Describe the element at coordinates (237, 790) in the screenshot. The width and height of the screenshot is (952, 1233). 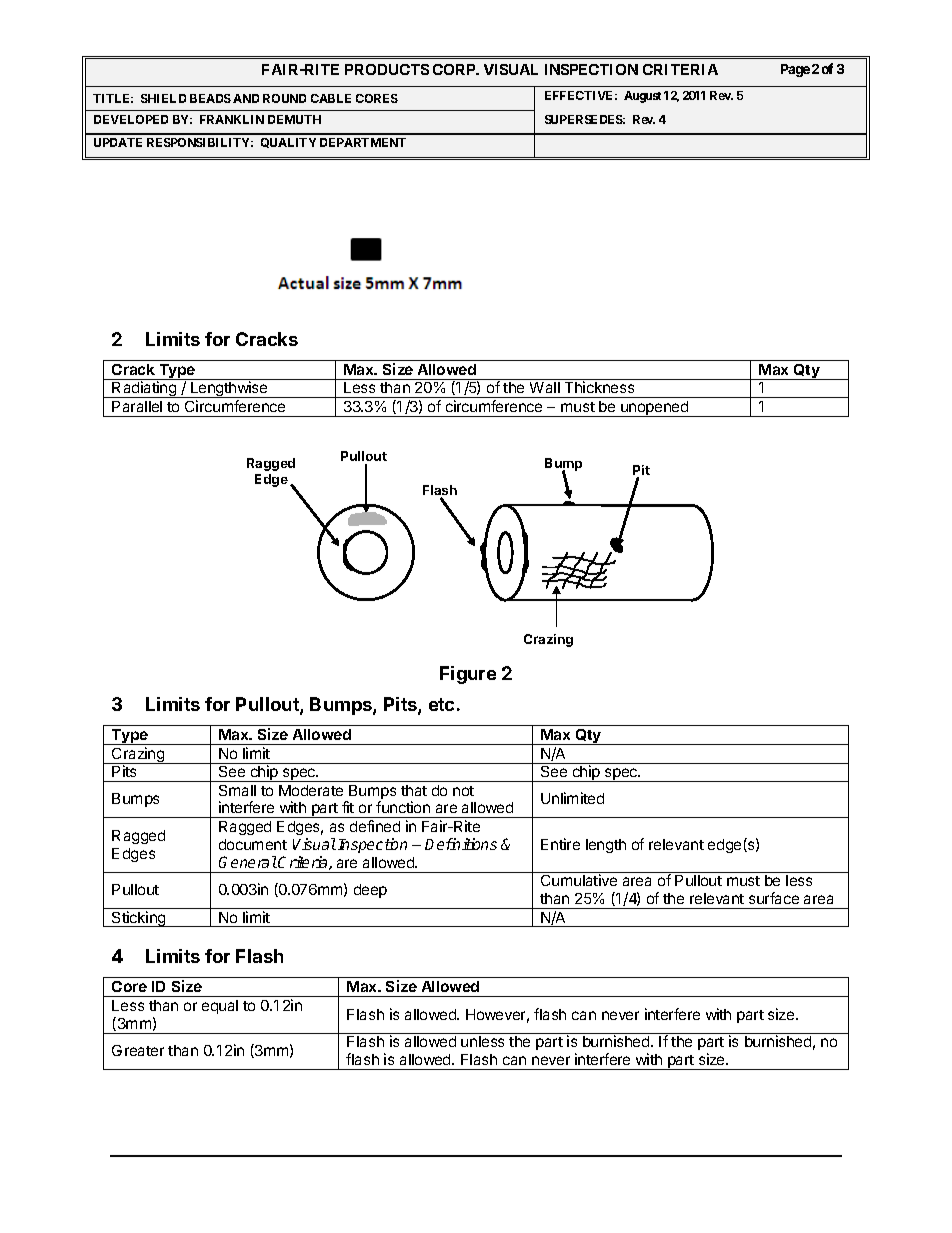
I see `Small` at that location.
